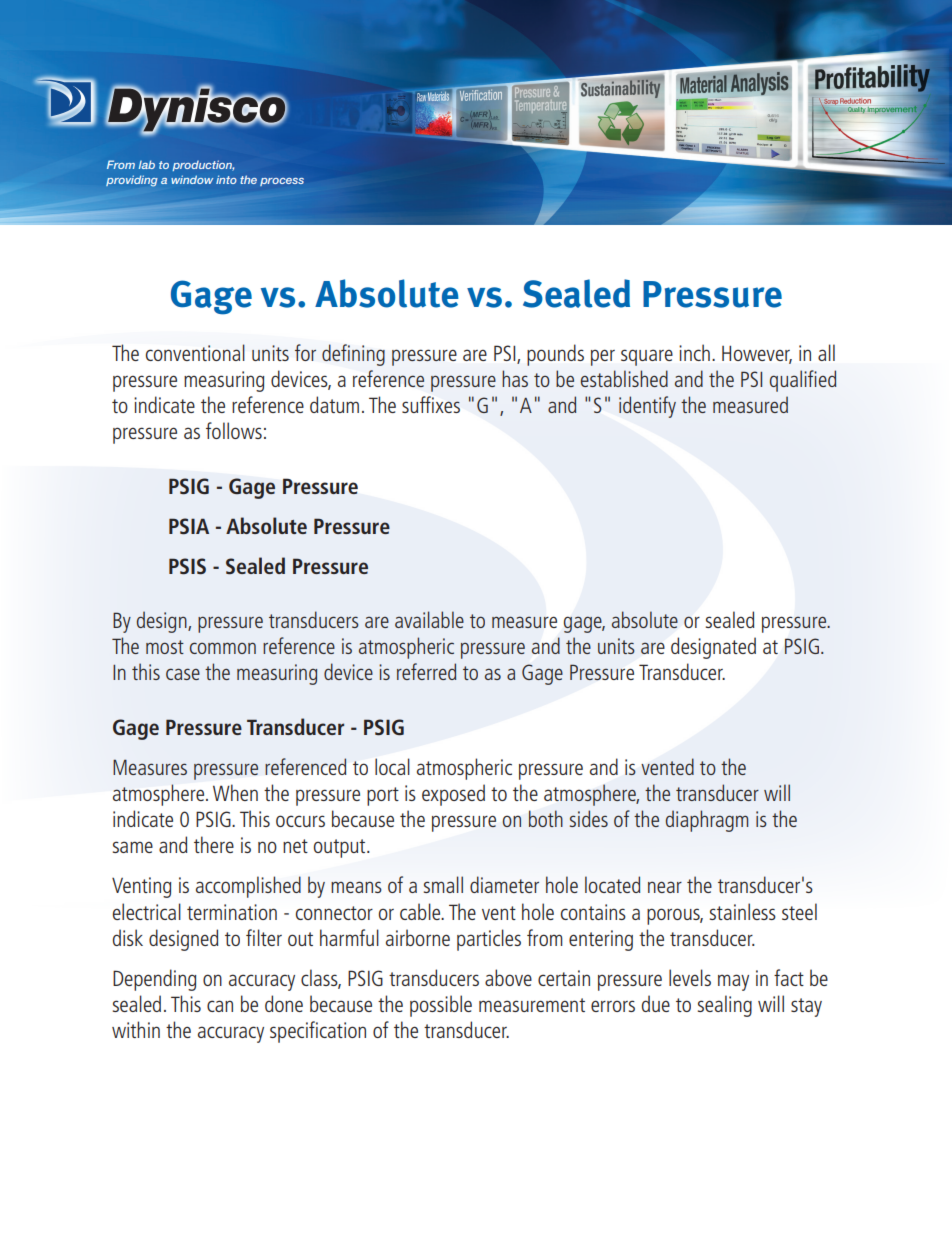 The width and height of the screenshot is (952, 1233). I want to click on available, so click(429, 619).
